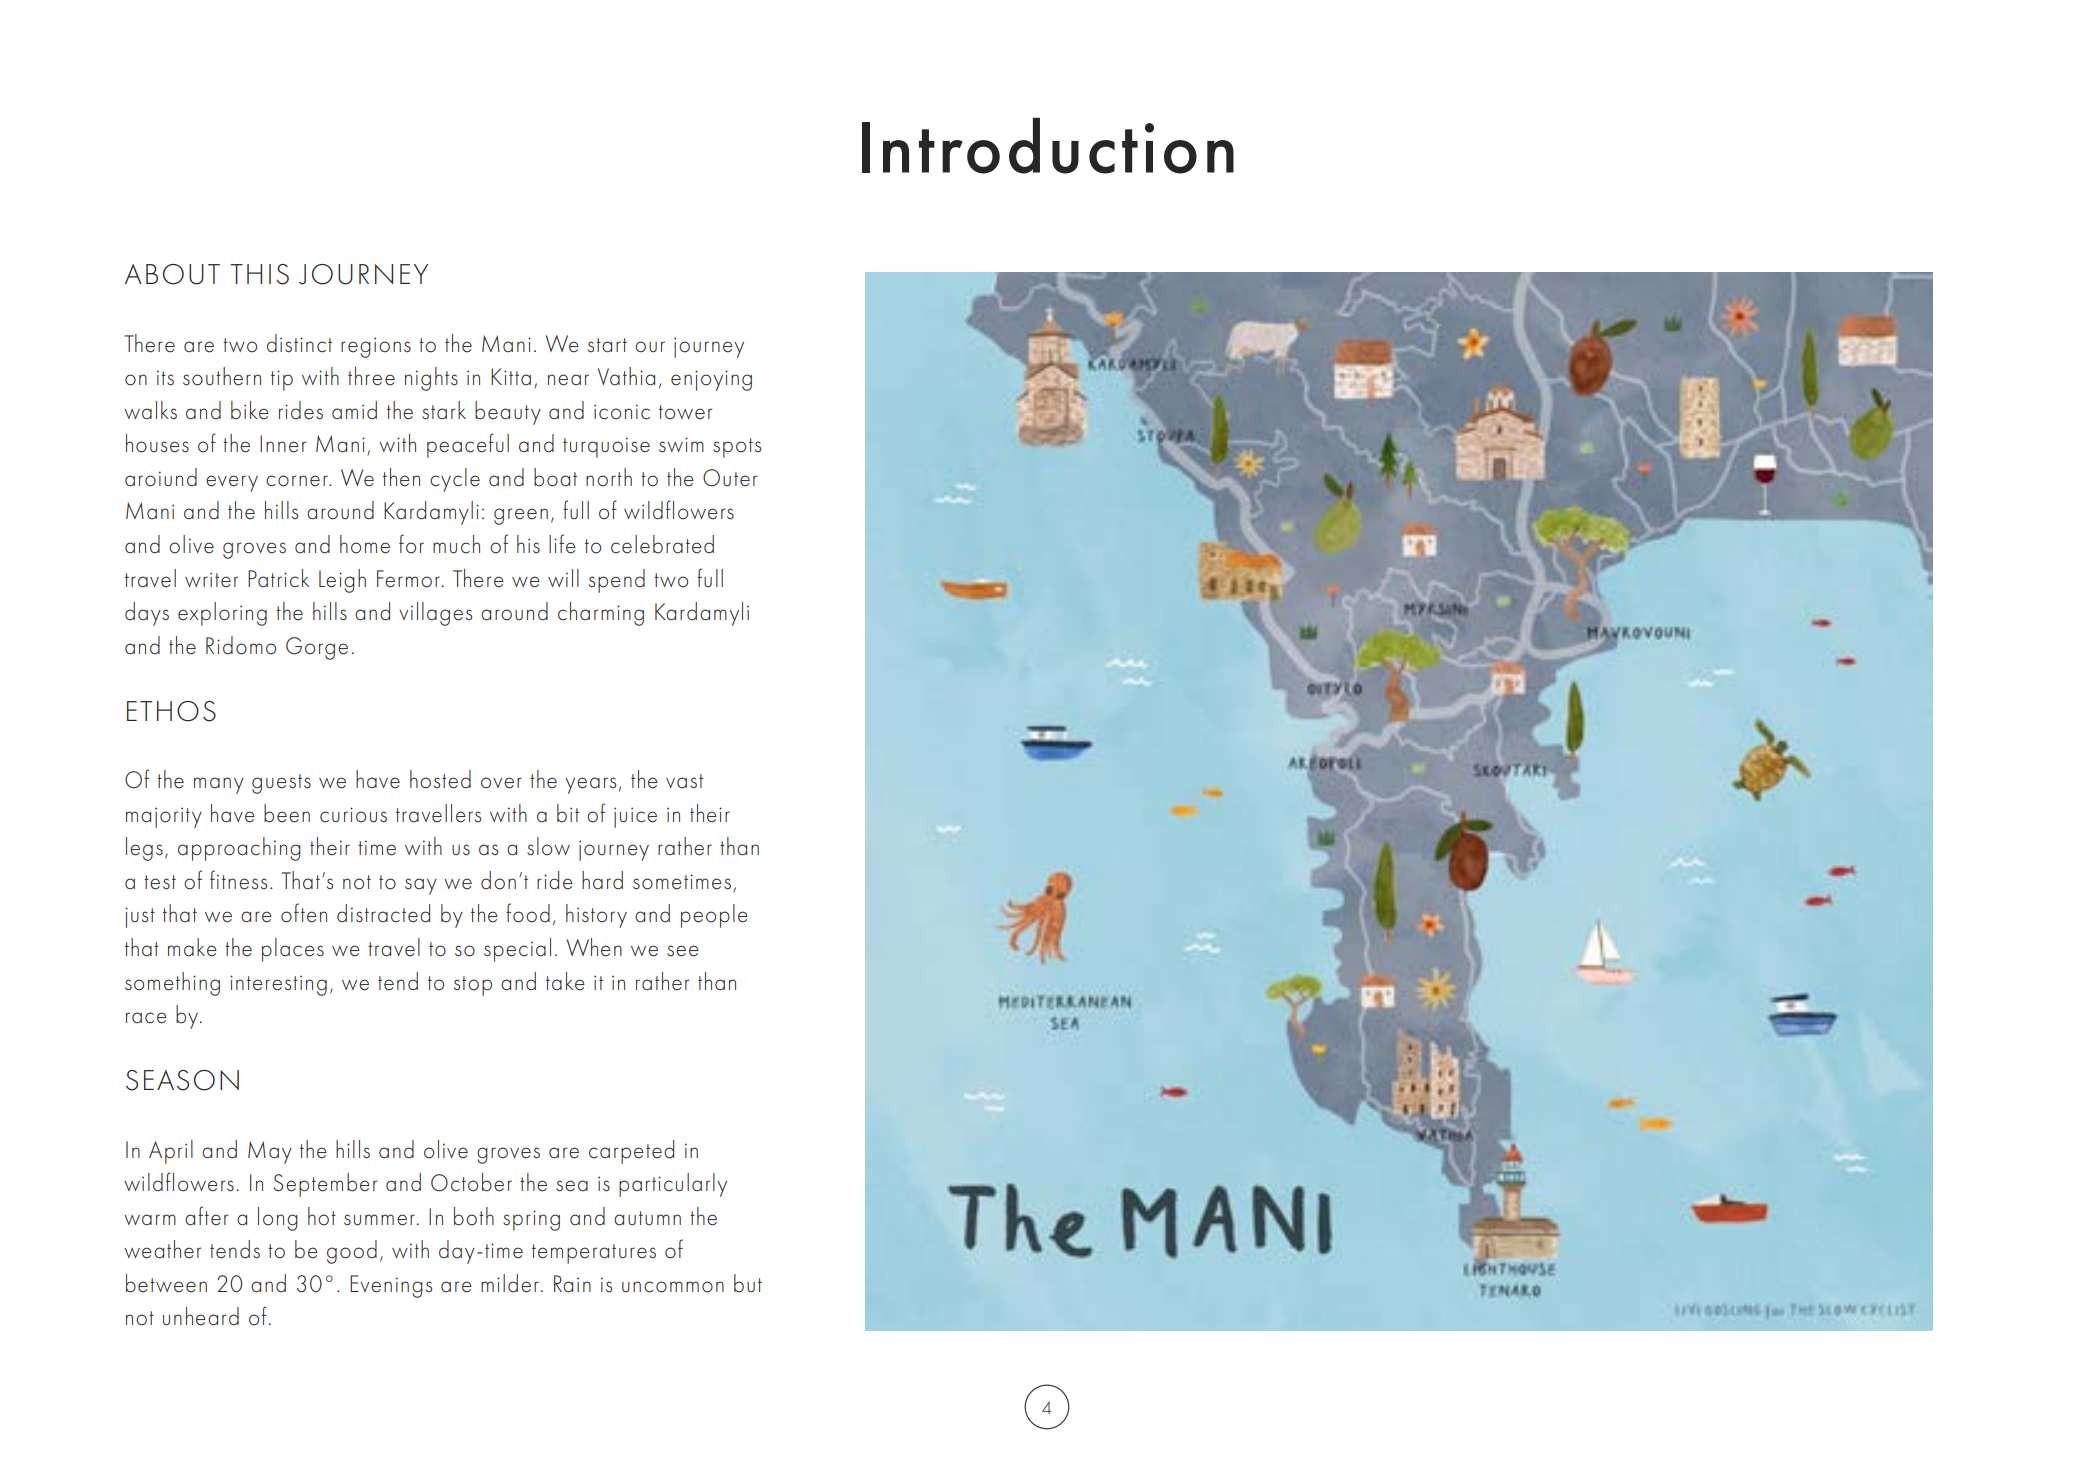 Image resolution: width=2094 pixels, height=1480 pixels. Describe the element at coordinates (259, 274) in the page. I see `THIS` at that location.
